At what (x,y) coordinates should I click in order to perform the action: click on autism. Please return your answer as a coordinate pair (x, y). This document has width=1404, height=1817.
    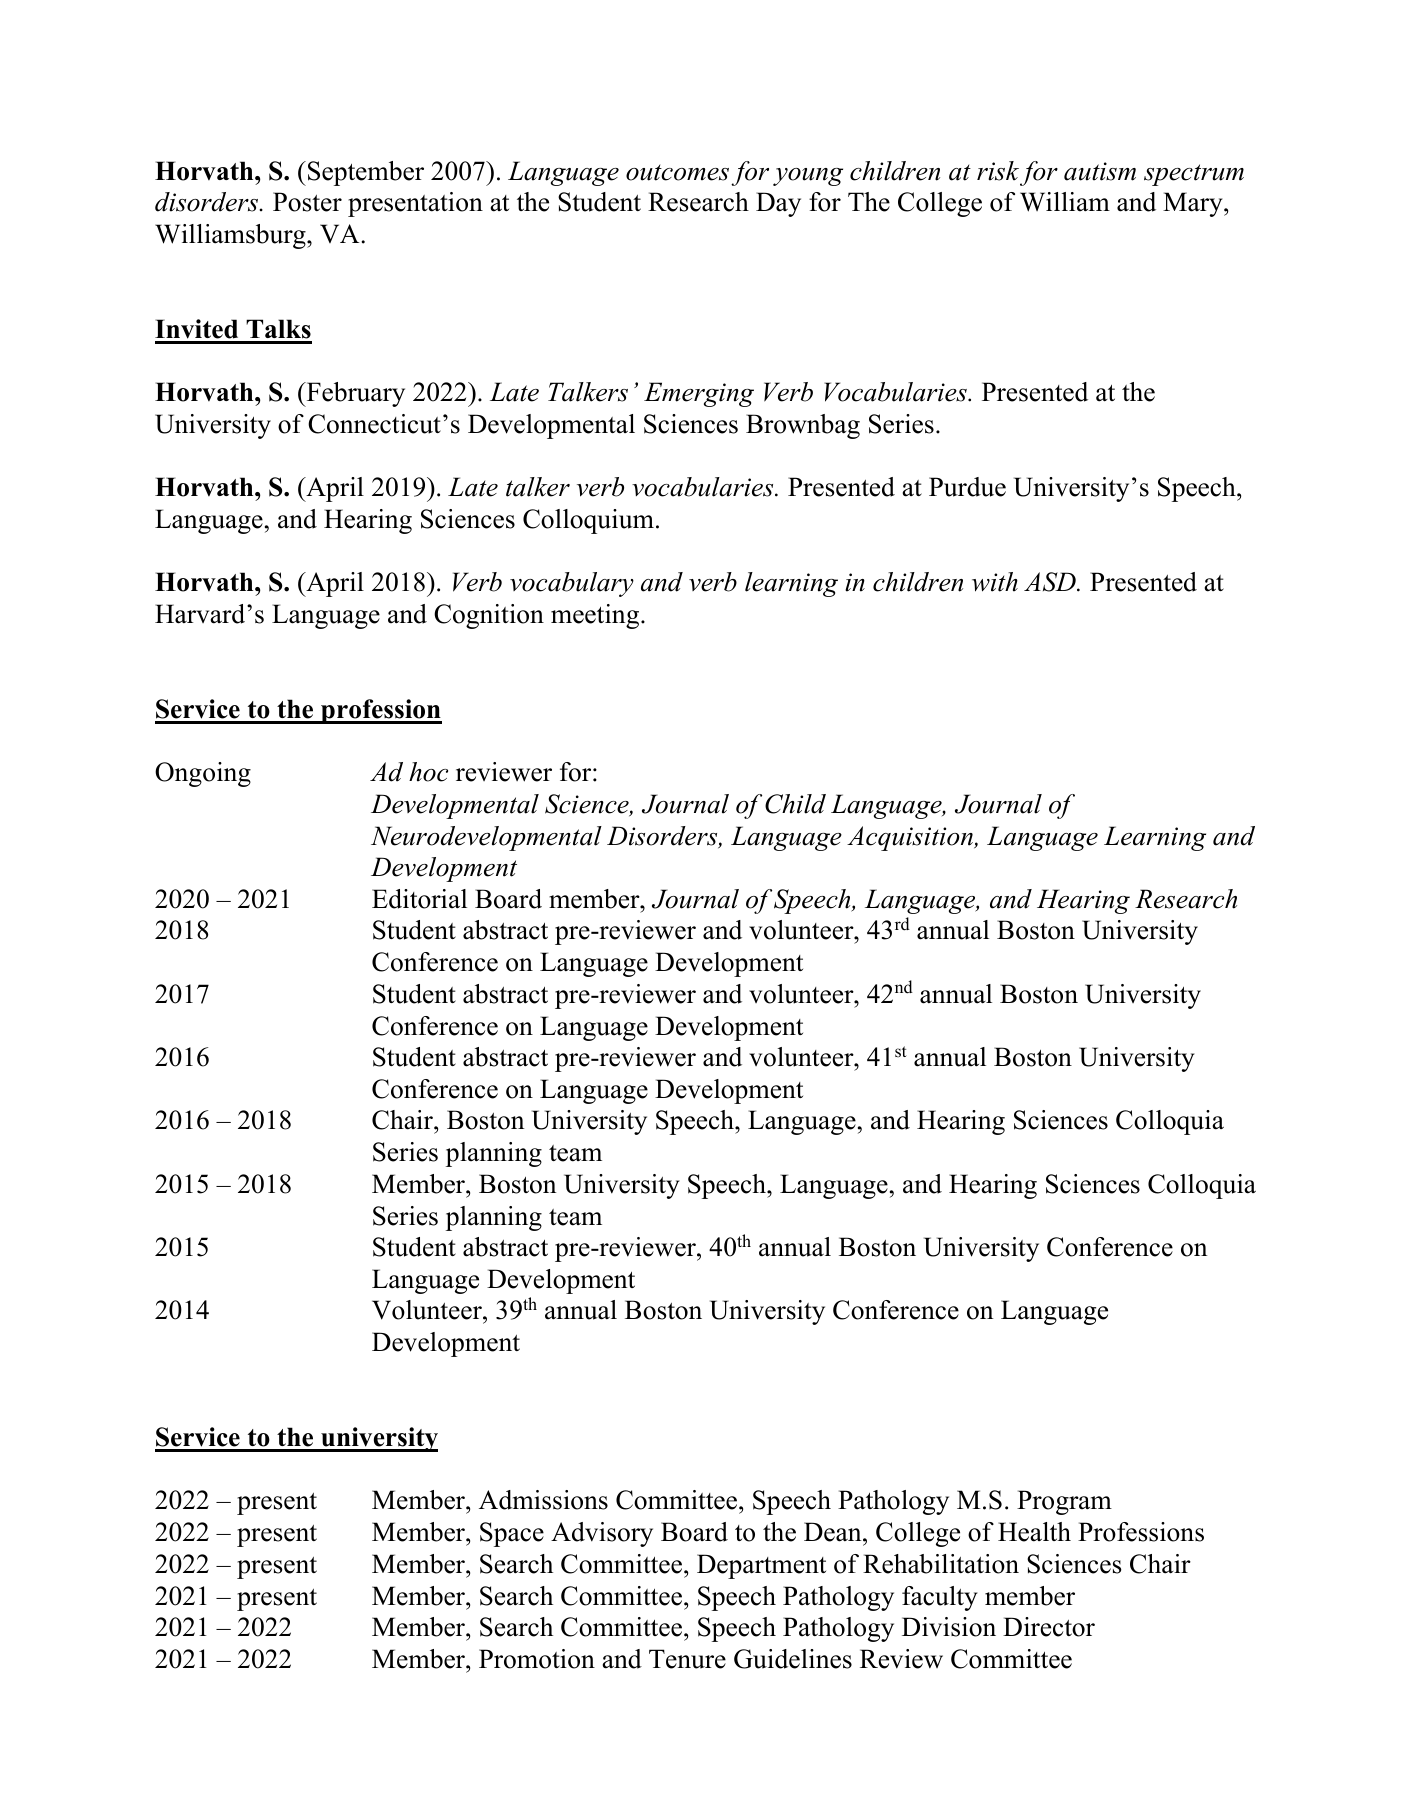
    Looking at the image, I should click on (1100, 171).
